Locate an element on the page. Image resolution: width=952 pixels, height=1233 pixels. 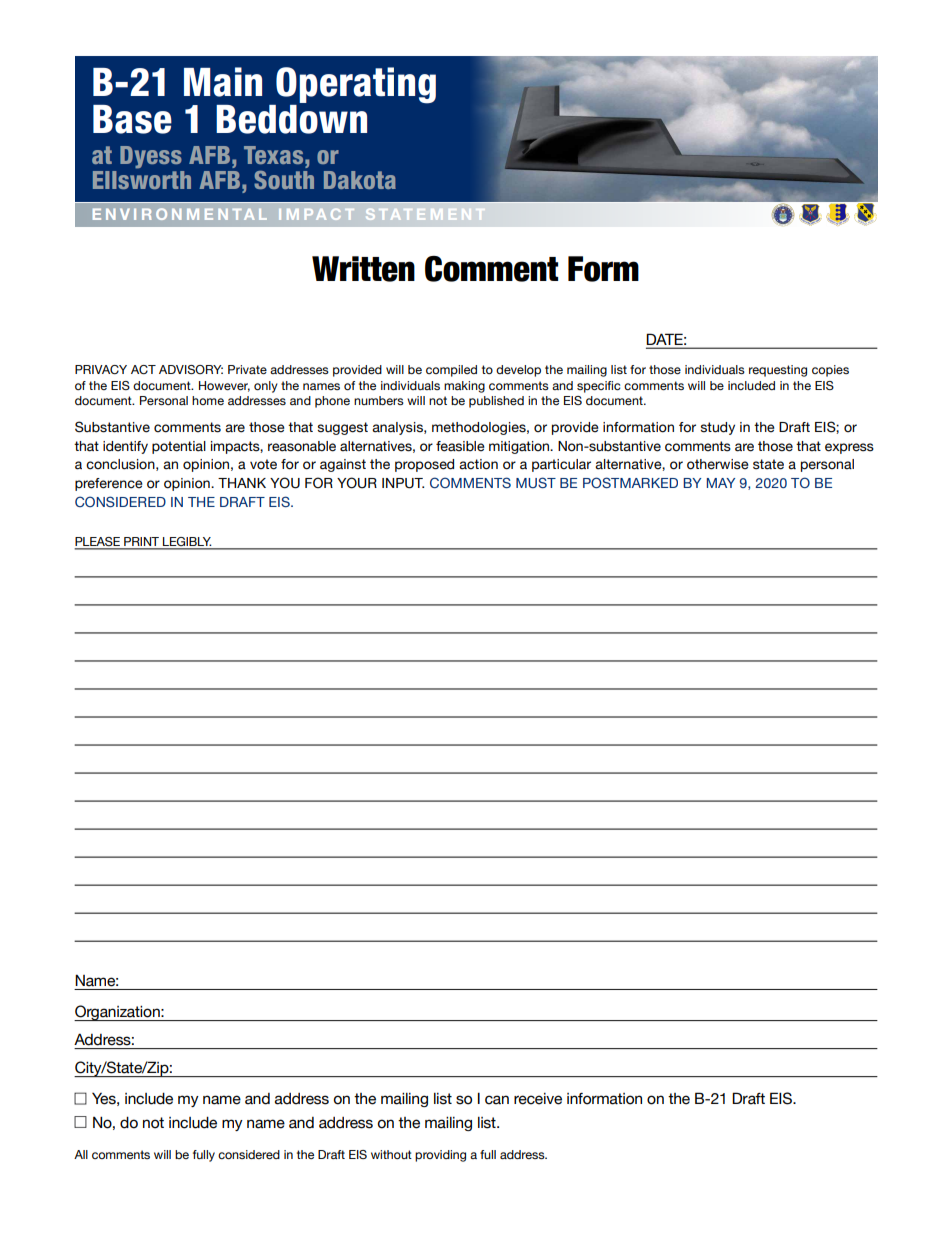
INPUT is located at coordinates (403, 483).
